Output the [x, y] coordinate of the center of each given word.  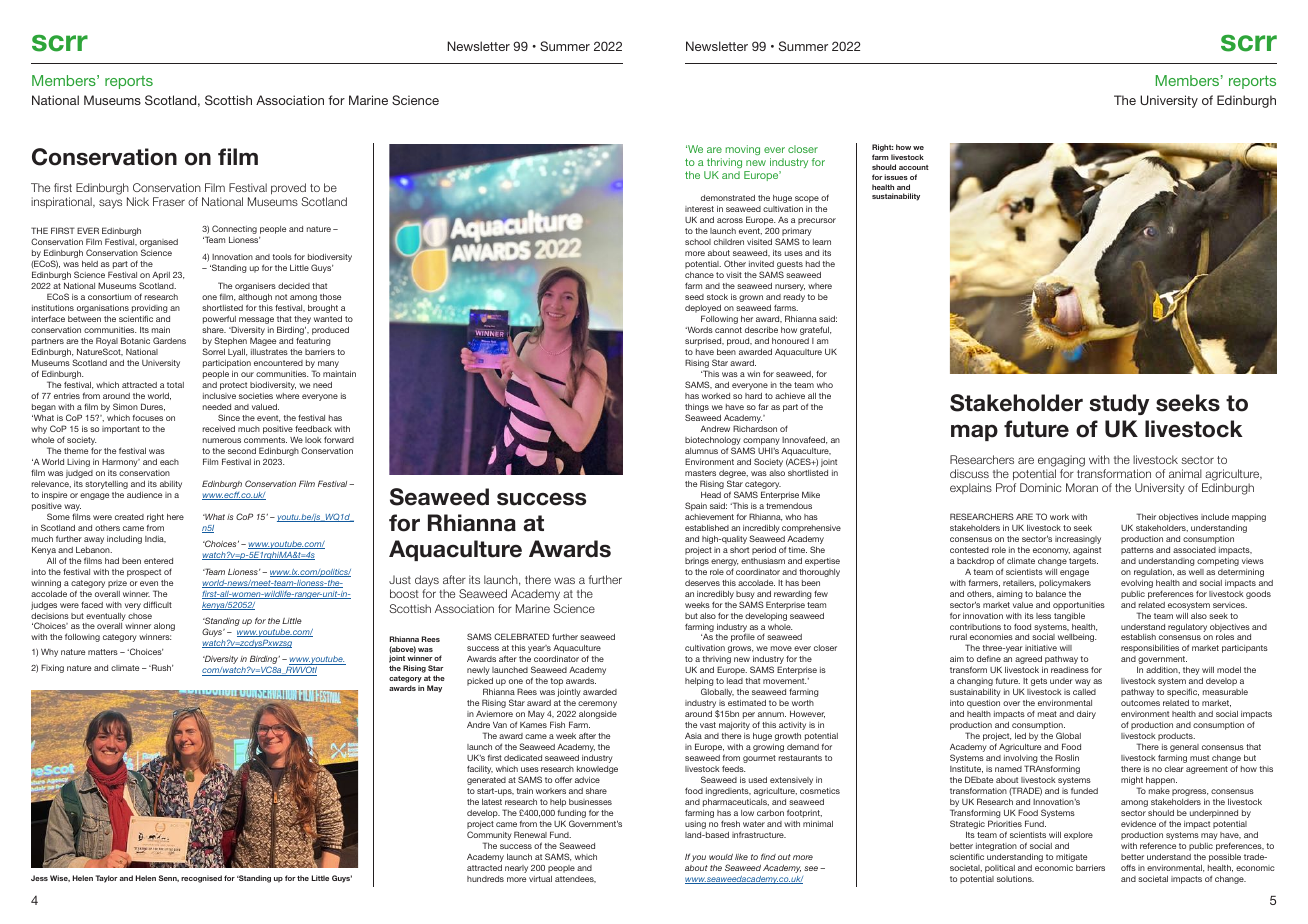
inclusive [219, 396]
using [695, 825]
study [1119, 404]
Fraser [169, 201]
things [697, 409]
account [914, 167]
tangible [1069, 617]
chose [140, 616]
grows [740, 649]
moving [742, 150]
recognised [201, 879]
